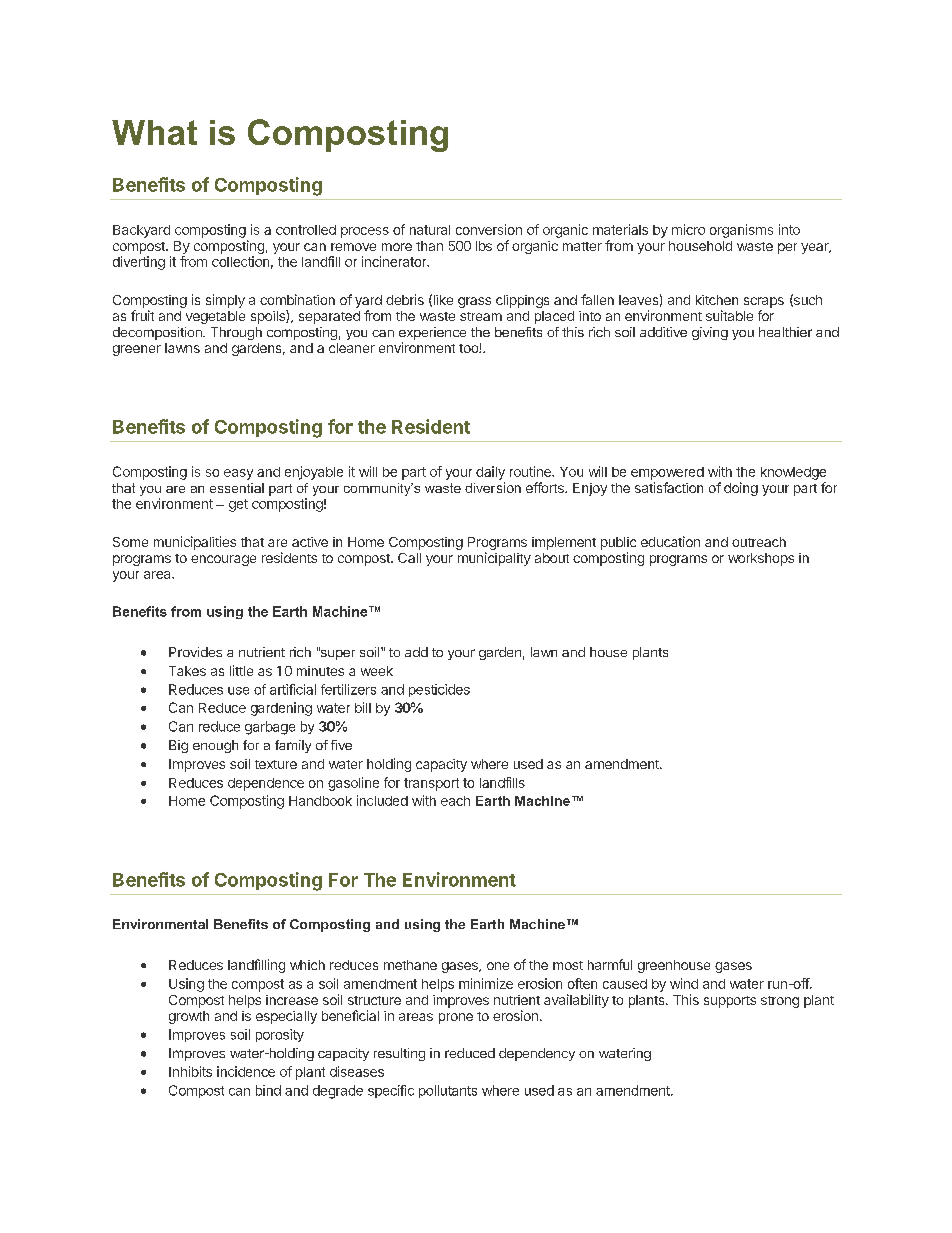 The width and height of the image is (952, 1233). What do you see at coordinates (741, 489) in the image?
I see `doing` at bounding box center [741, 489].
